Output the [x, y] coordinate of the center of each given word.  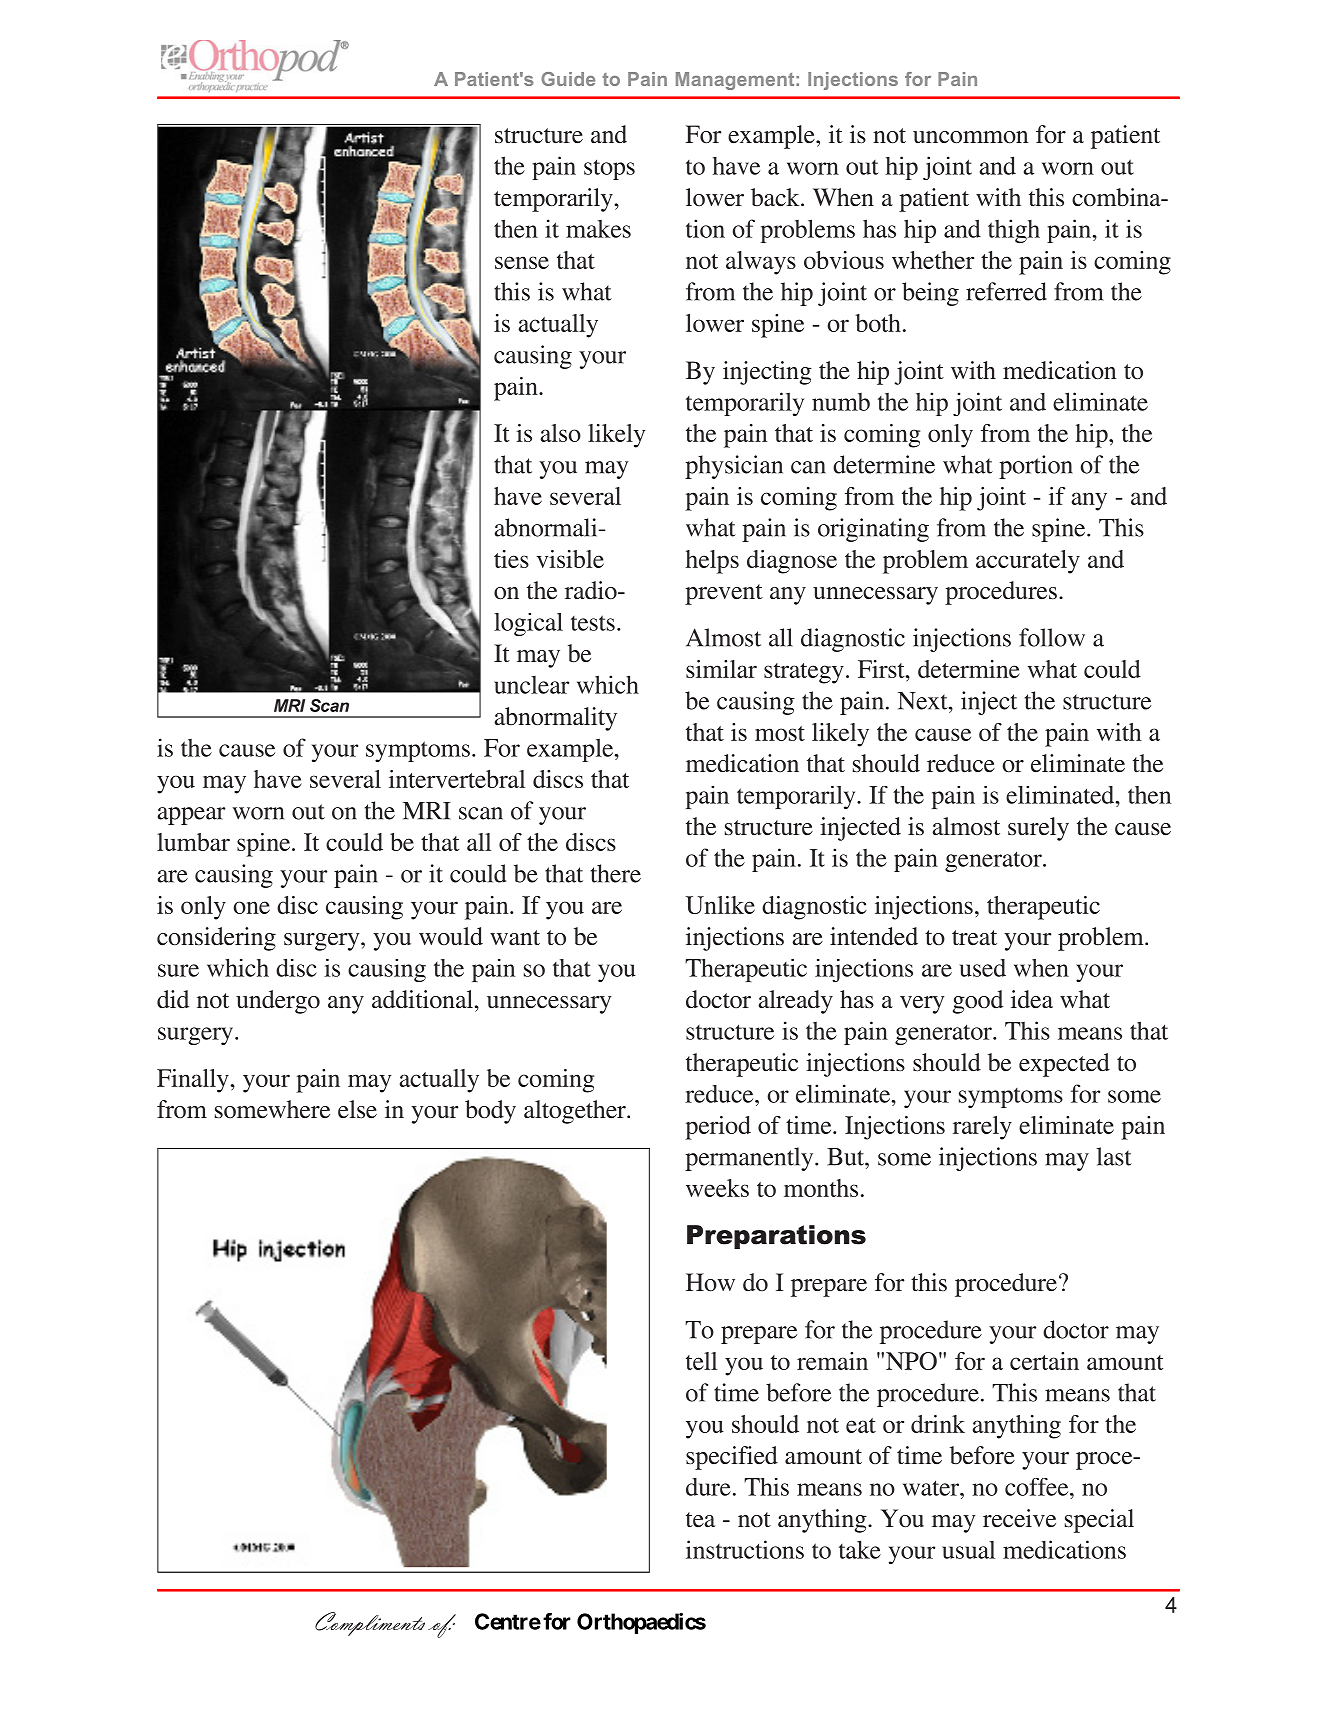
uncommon [970, 137]
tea [700, 1519]
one [252, 907]
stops [609, 169]
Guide [568, 79]
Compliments [370, 1624]
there [616, 873]
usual [968, 1550]
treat [974, 938]
